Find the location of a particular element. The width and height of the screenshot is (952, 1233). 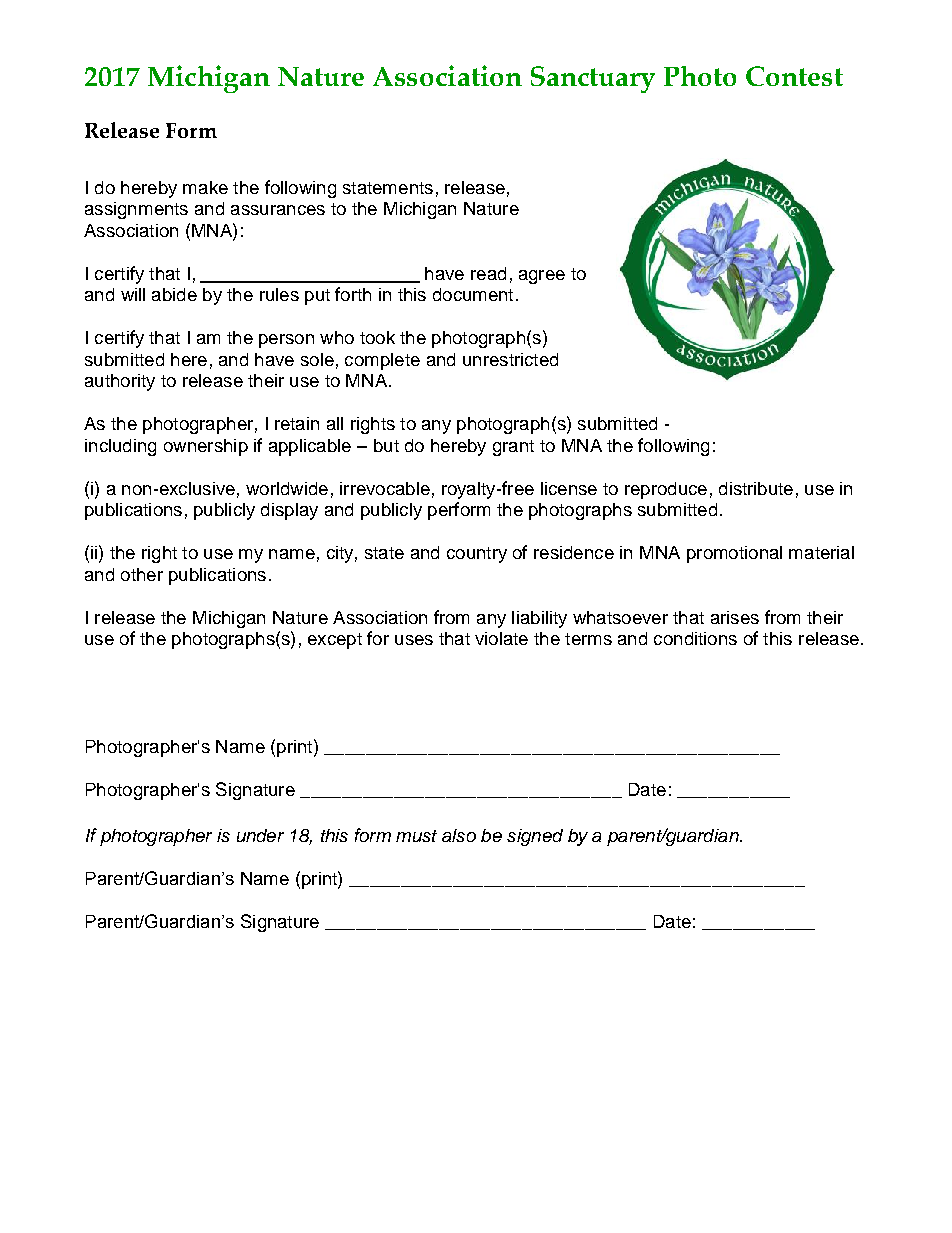

also is located at coordinates (459, 835).
